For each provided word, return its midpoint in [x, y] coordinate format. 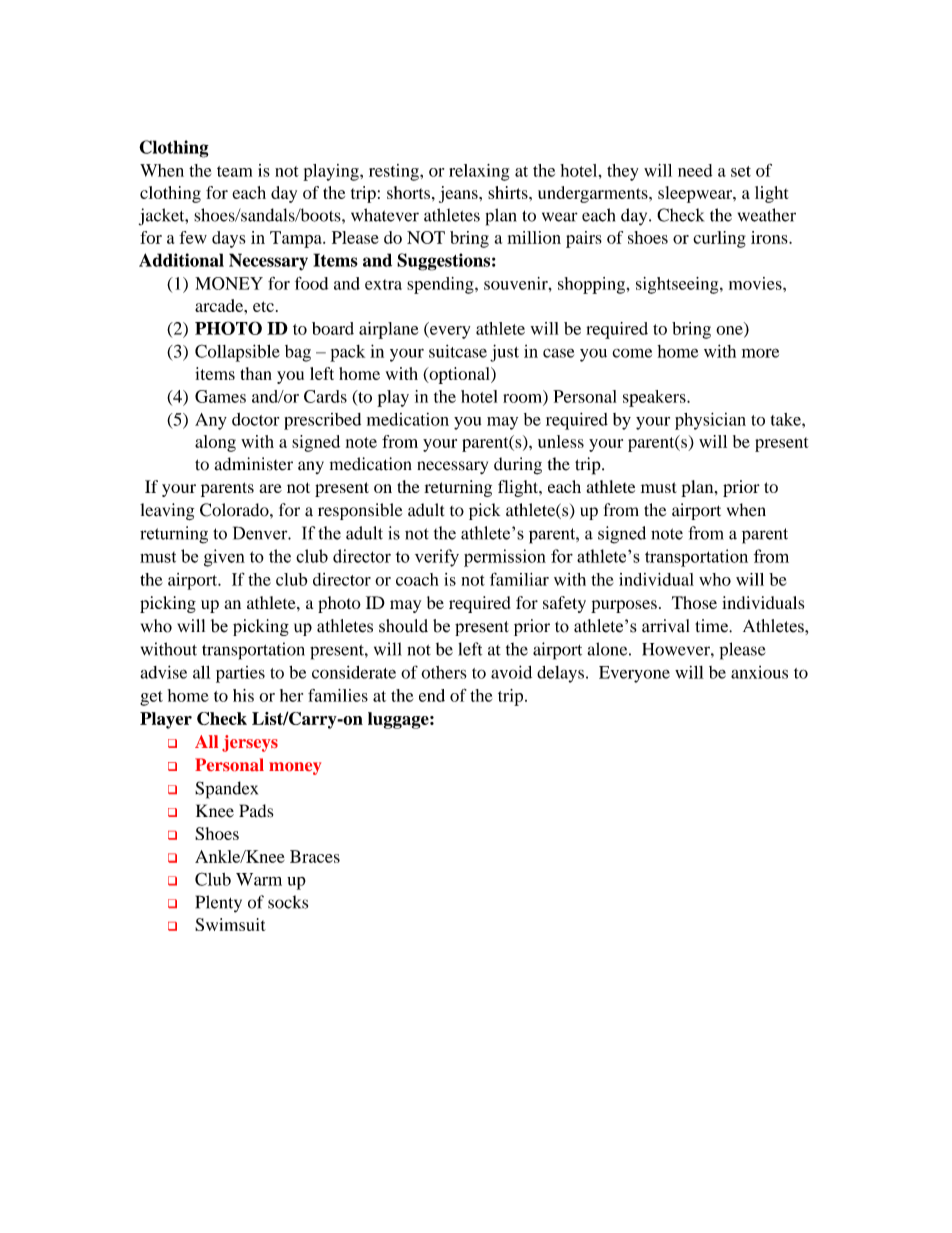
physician [710, 421]
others [444, 672]
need [695, 170]
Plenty [219, 904]
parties [240, 674]
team [234, 171]
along [215, 443]
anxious [759, 672]
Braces [315, 856]
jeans [459, 194]
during [518, 466]
